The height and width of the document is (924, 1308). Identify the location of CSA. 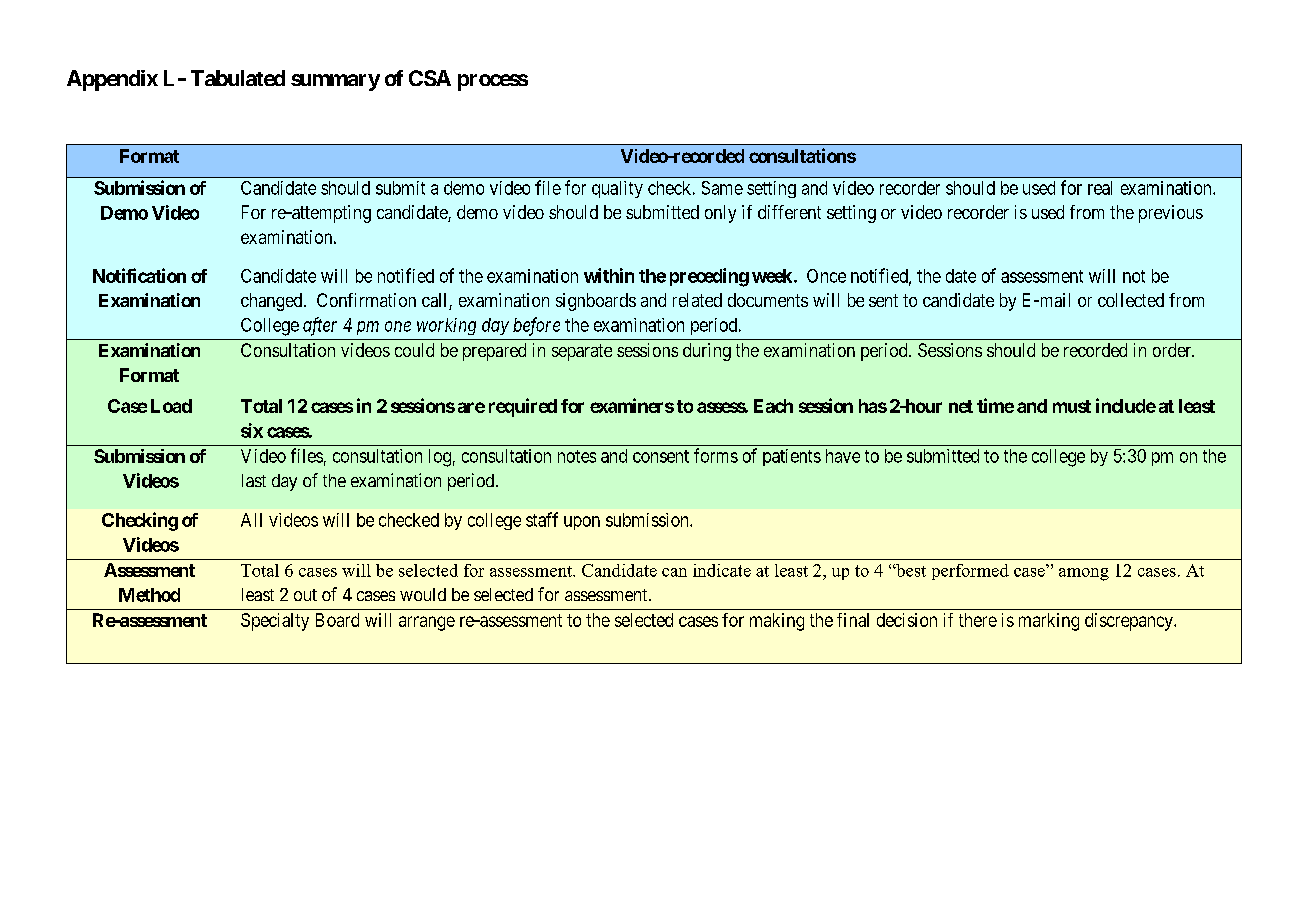
(430, 78).
